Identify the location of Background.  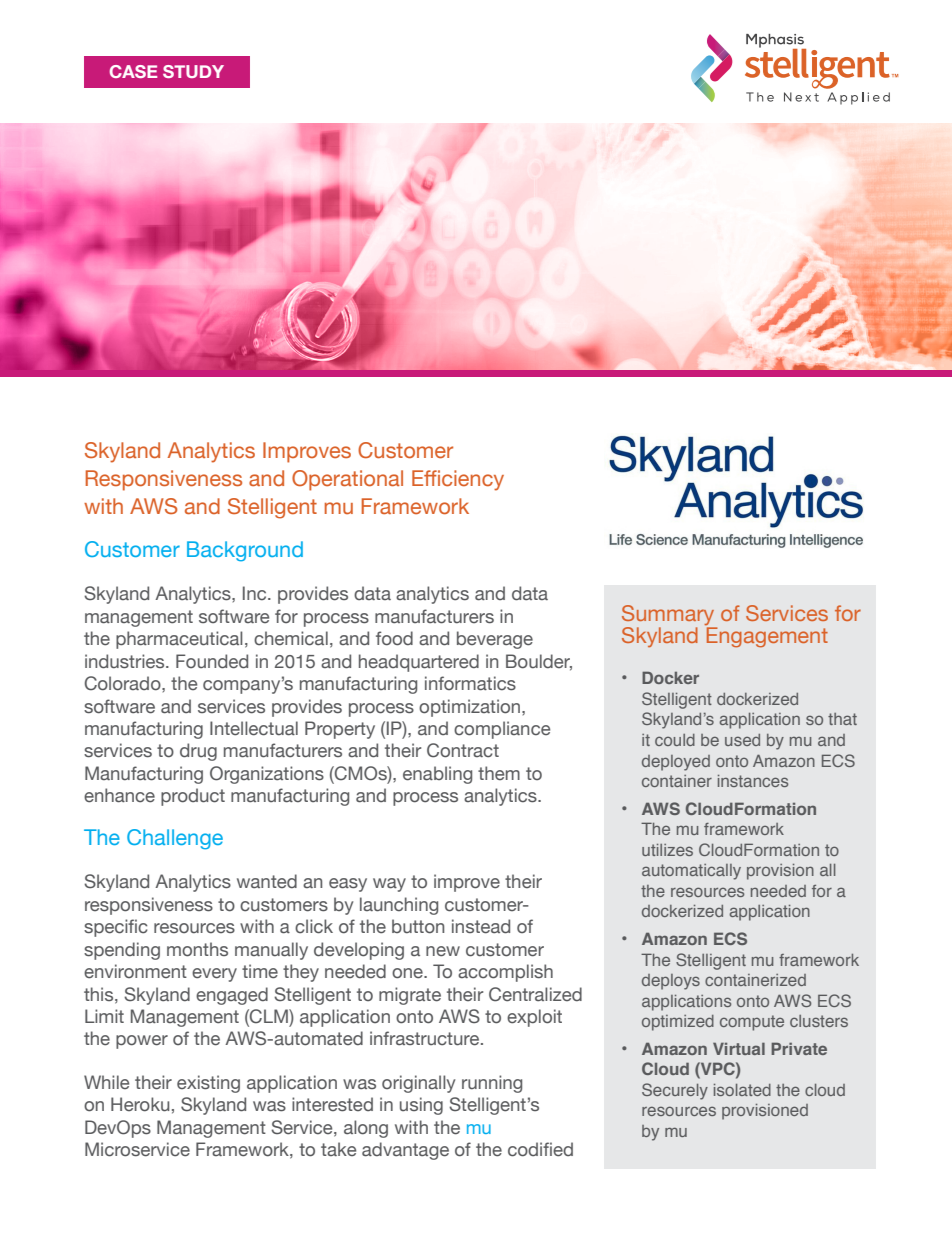
(245, 551).
